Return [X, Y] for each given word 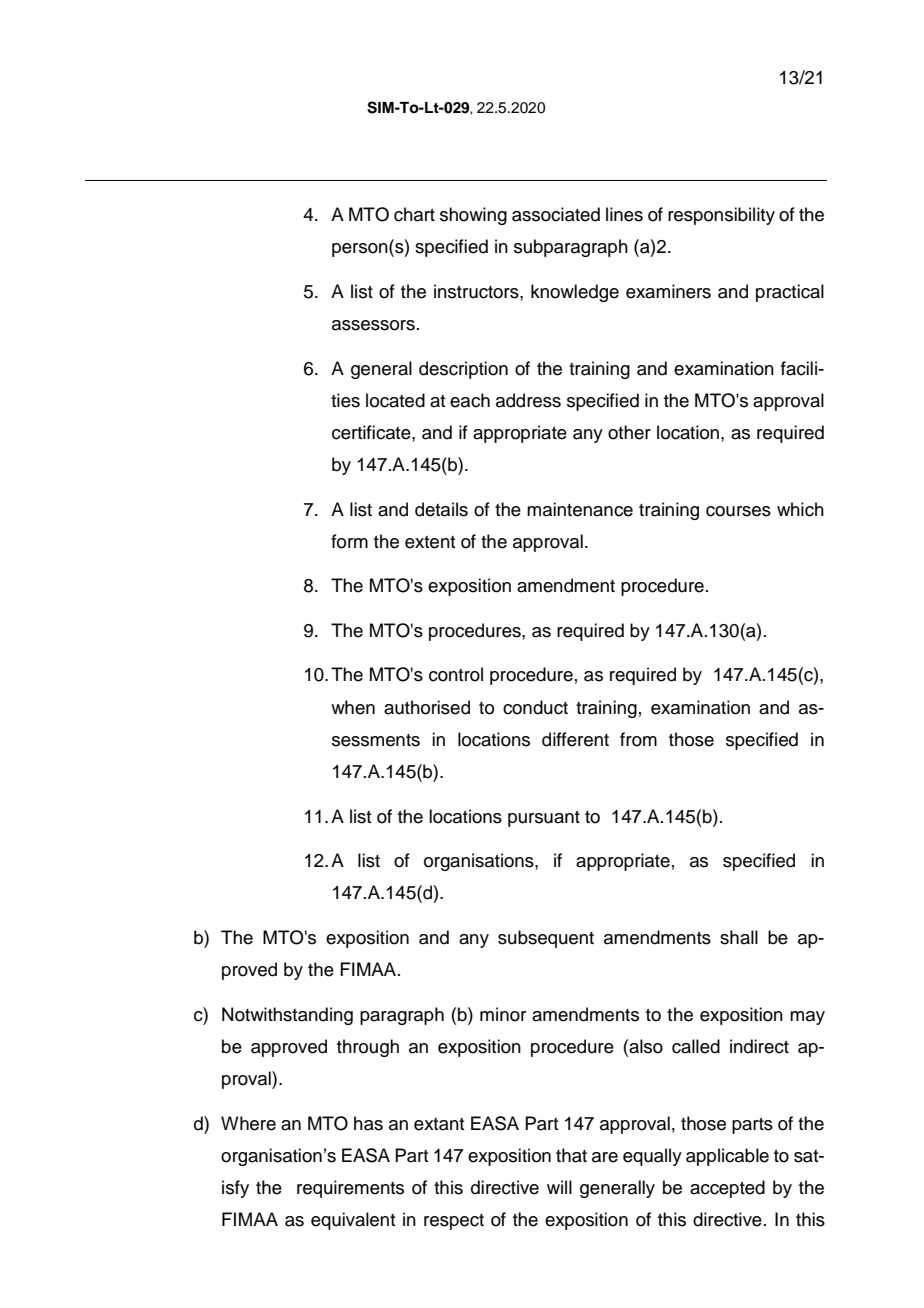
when [353, 707]
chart [414, 214]
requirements [350, 1189]
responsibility [721, 216]
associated [556, 214]
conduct [535, 707]
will [559, 1187]
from [638, 739]
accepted [727, 1189]
